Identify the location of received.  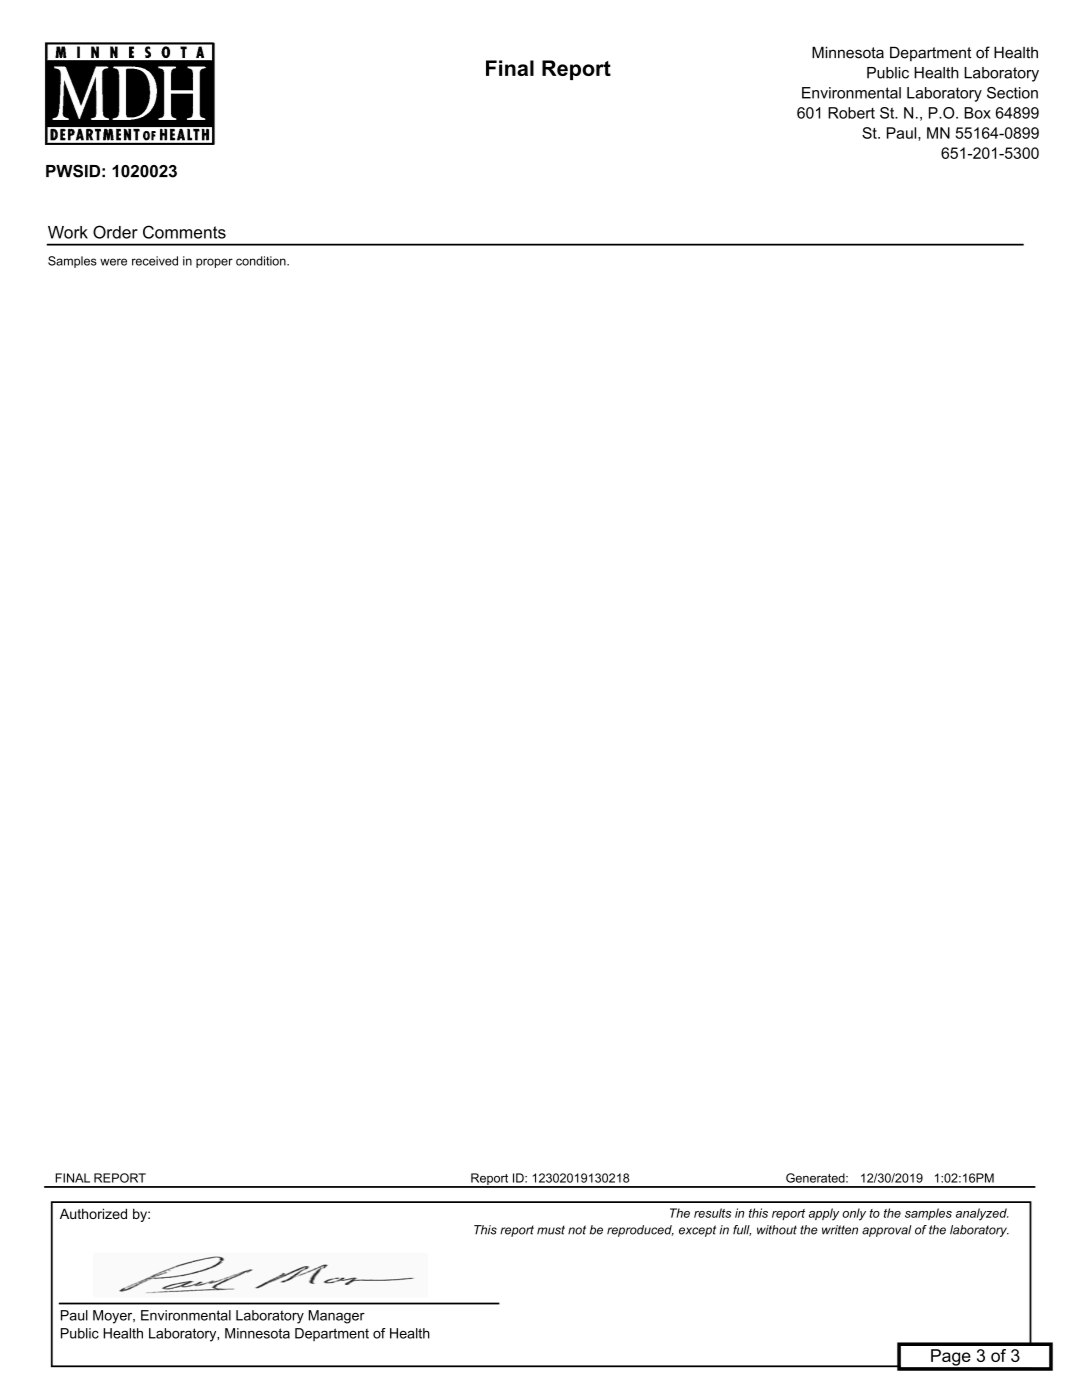
(155, 261).
